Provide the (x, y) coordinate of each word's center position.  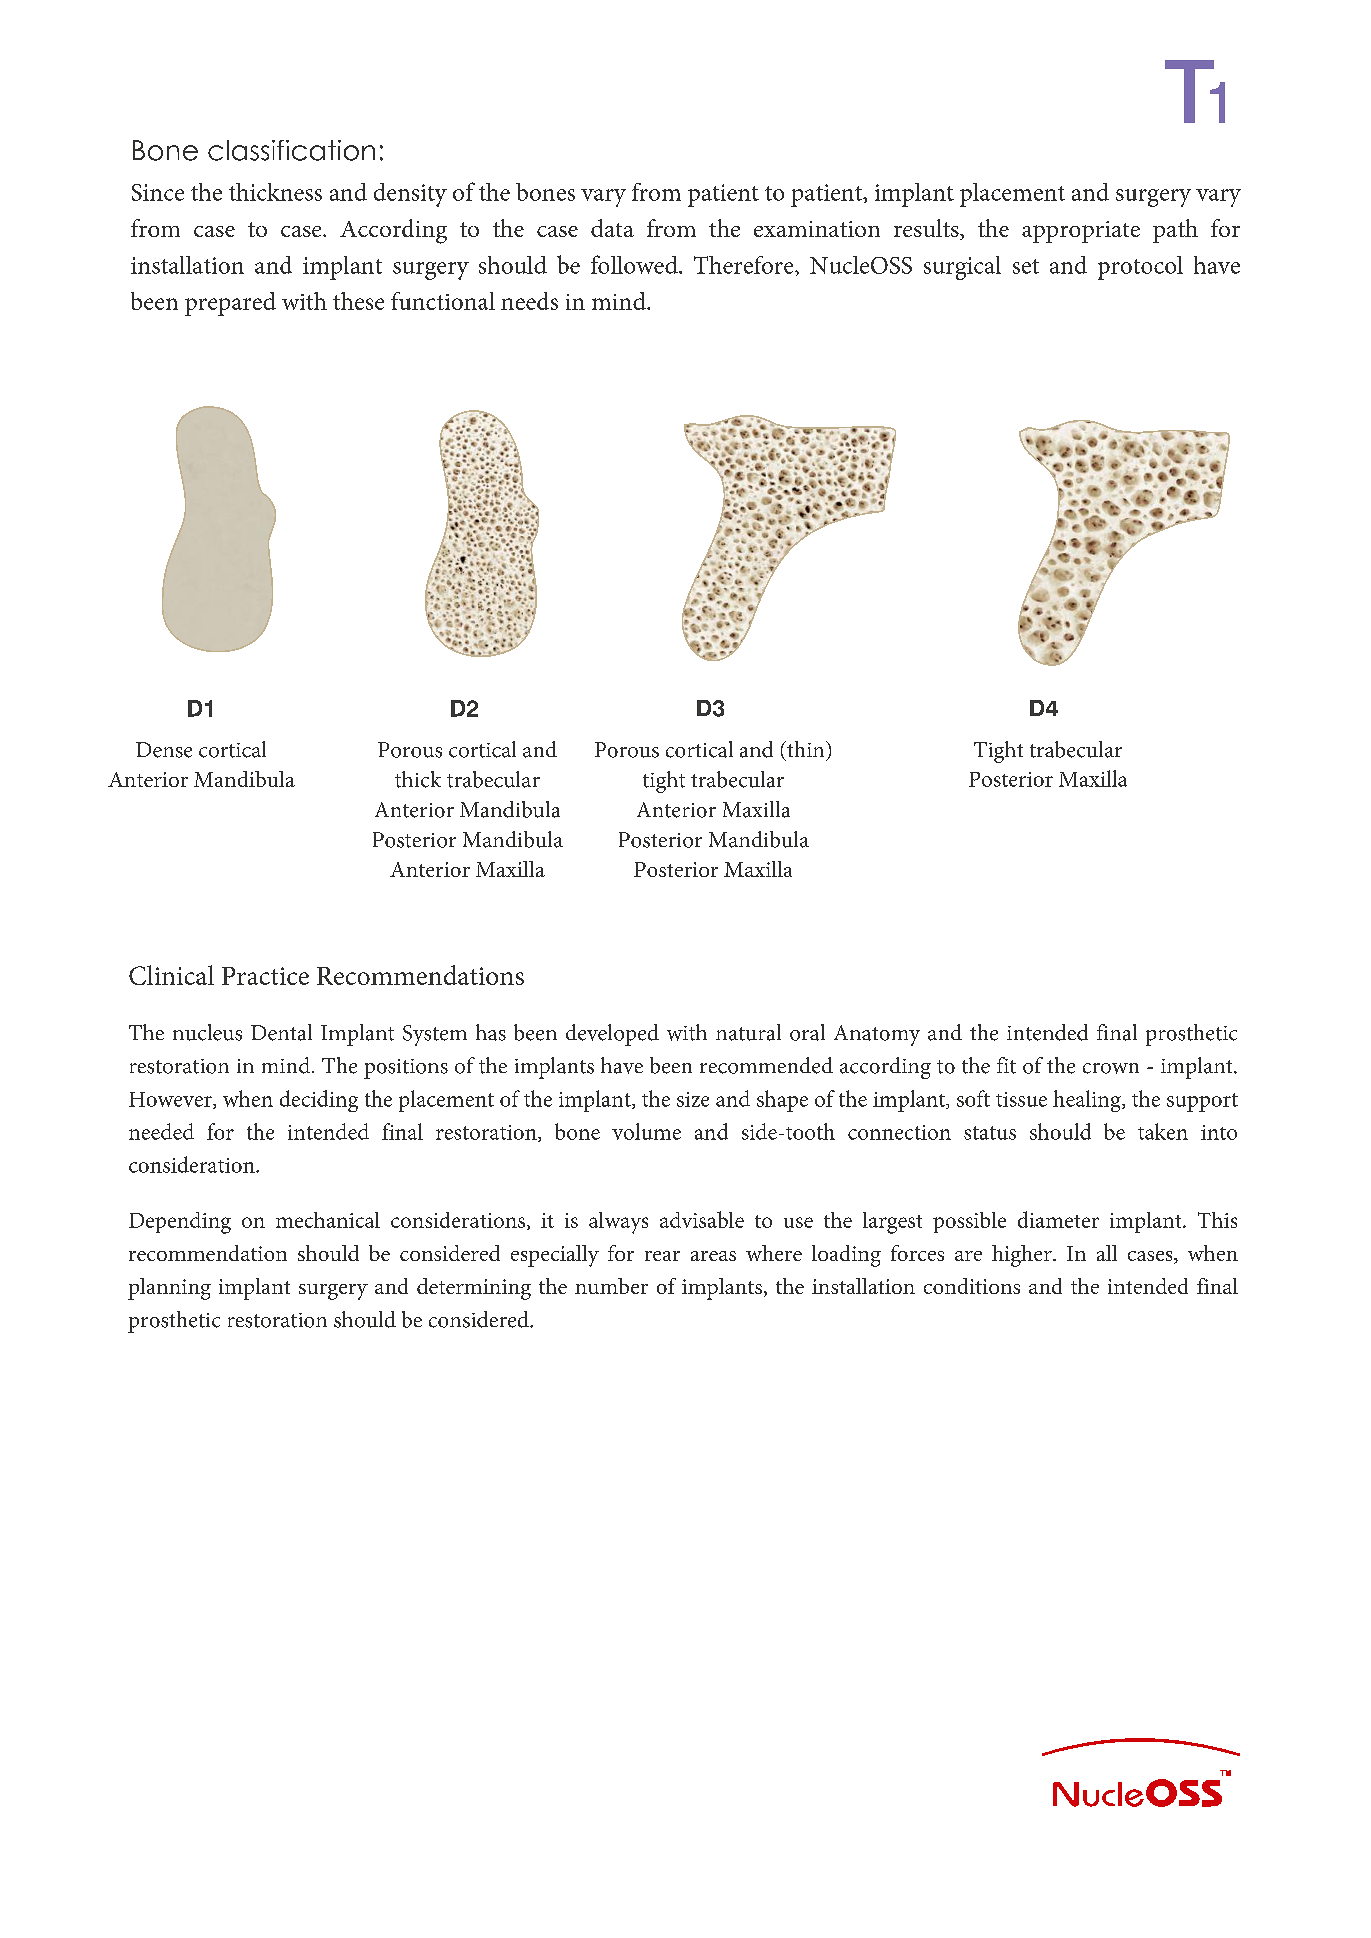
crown (1111, 1068)
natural (748, 1032)
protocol (1140, 268)
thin (806, 749)
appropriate (1081, 232)
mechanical (328, 1220)
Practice (265, 976)
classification (291, 150)
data (612, 228)
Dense (164, 750)
